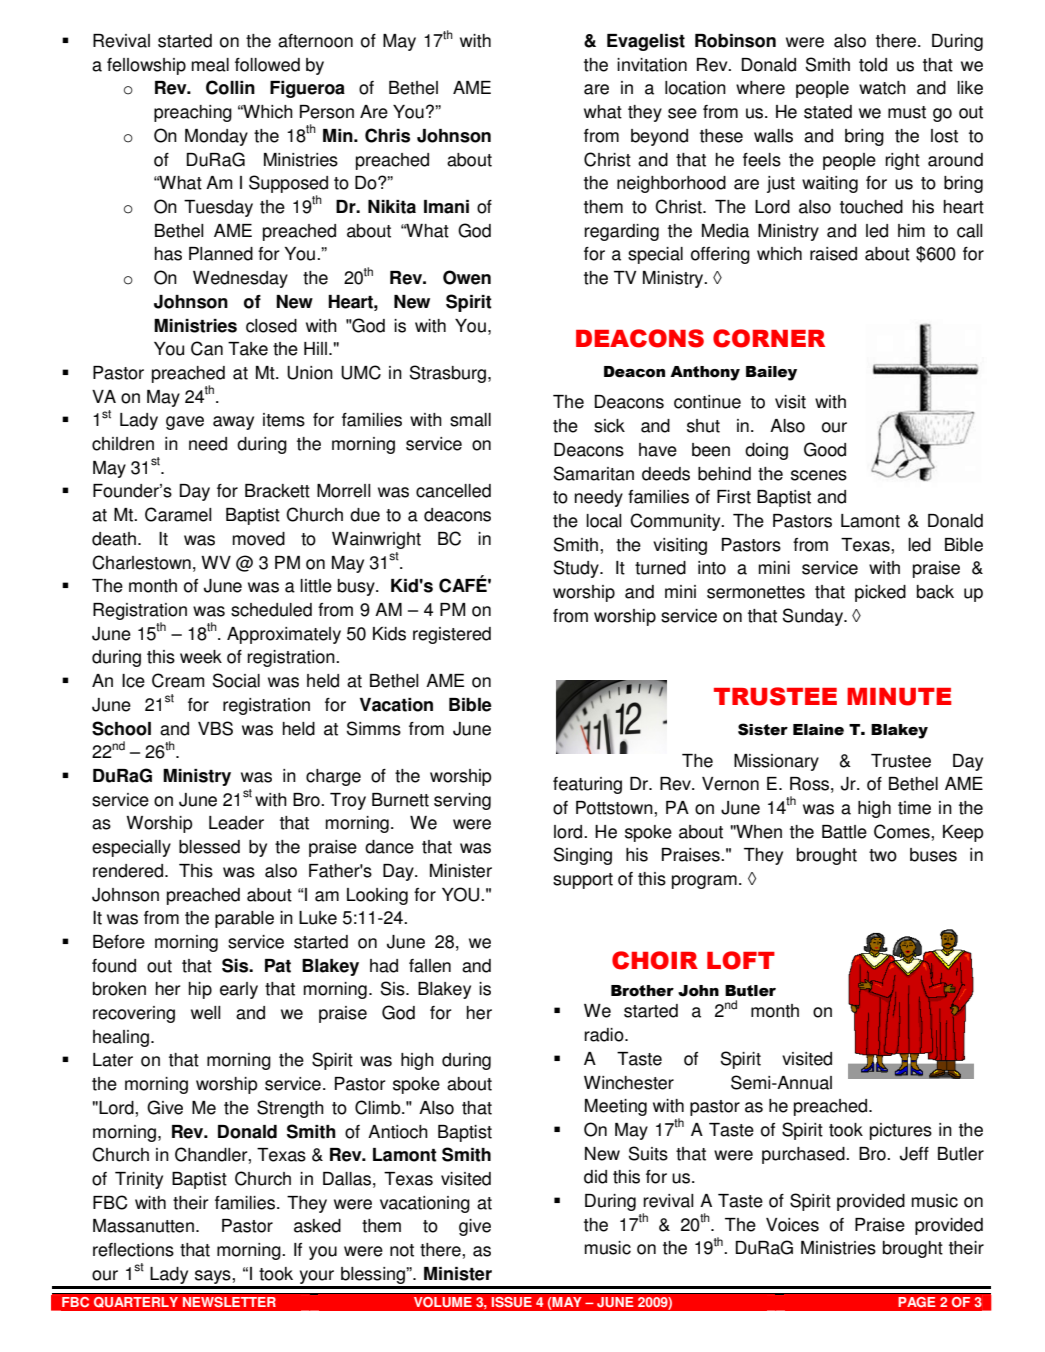 The image size is (1045, 1352). Describe the element at coordinates (210, 65) in the document. I see `meal` at that location.
